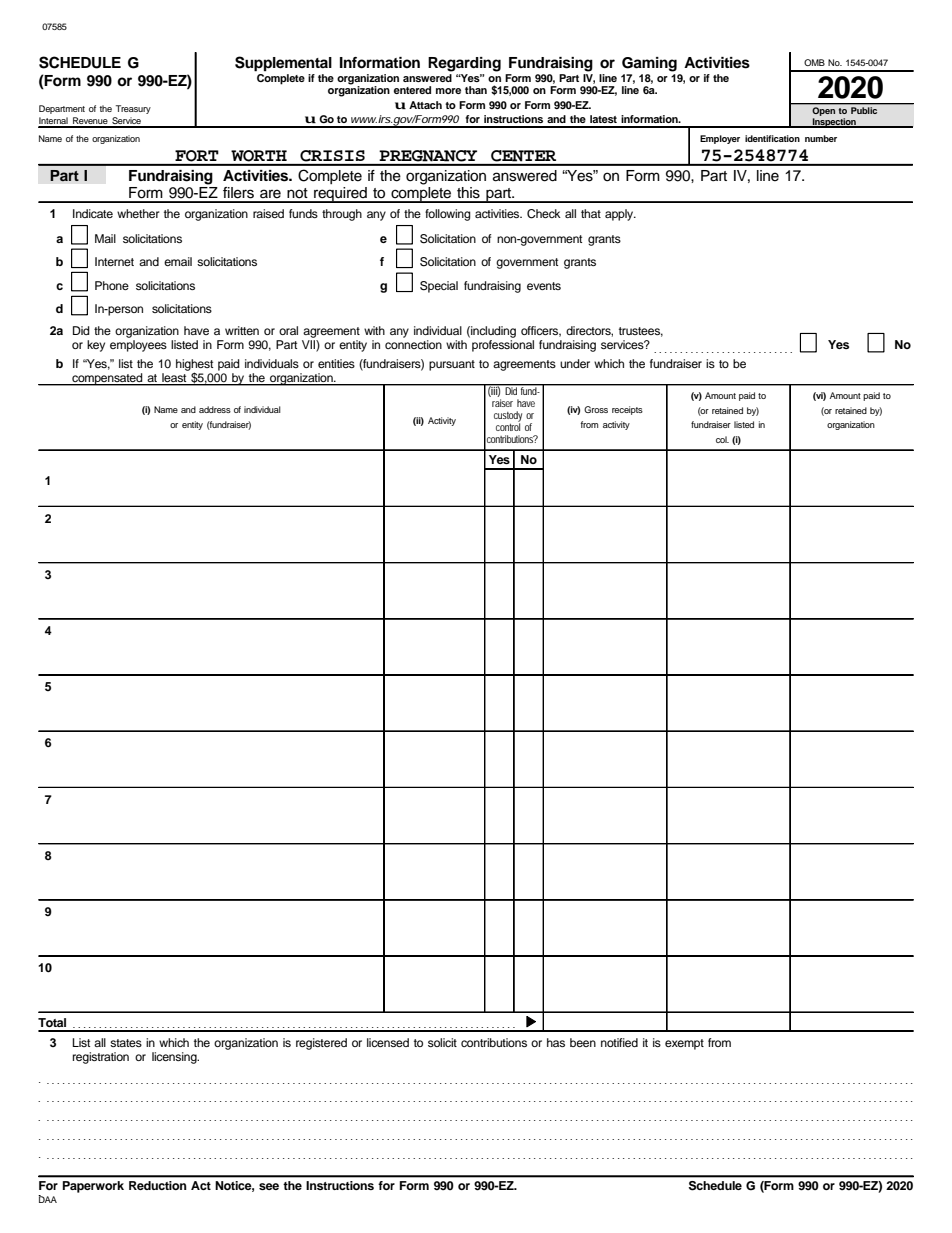 This screenshot has width=952, height=1233. What do you see at coordinates (269, 1186) in the screenshot?
I see `see` at bounding box center [269, 1186].
